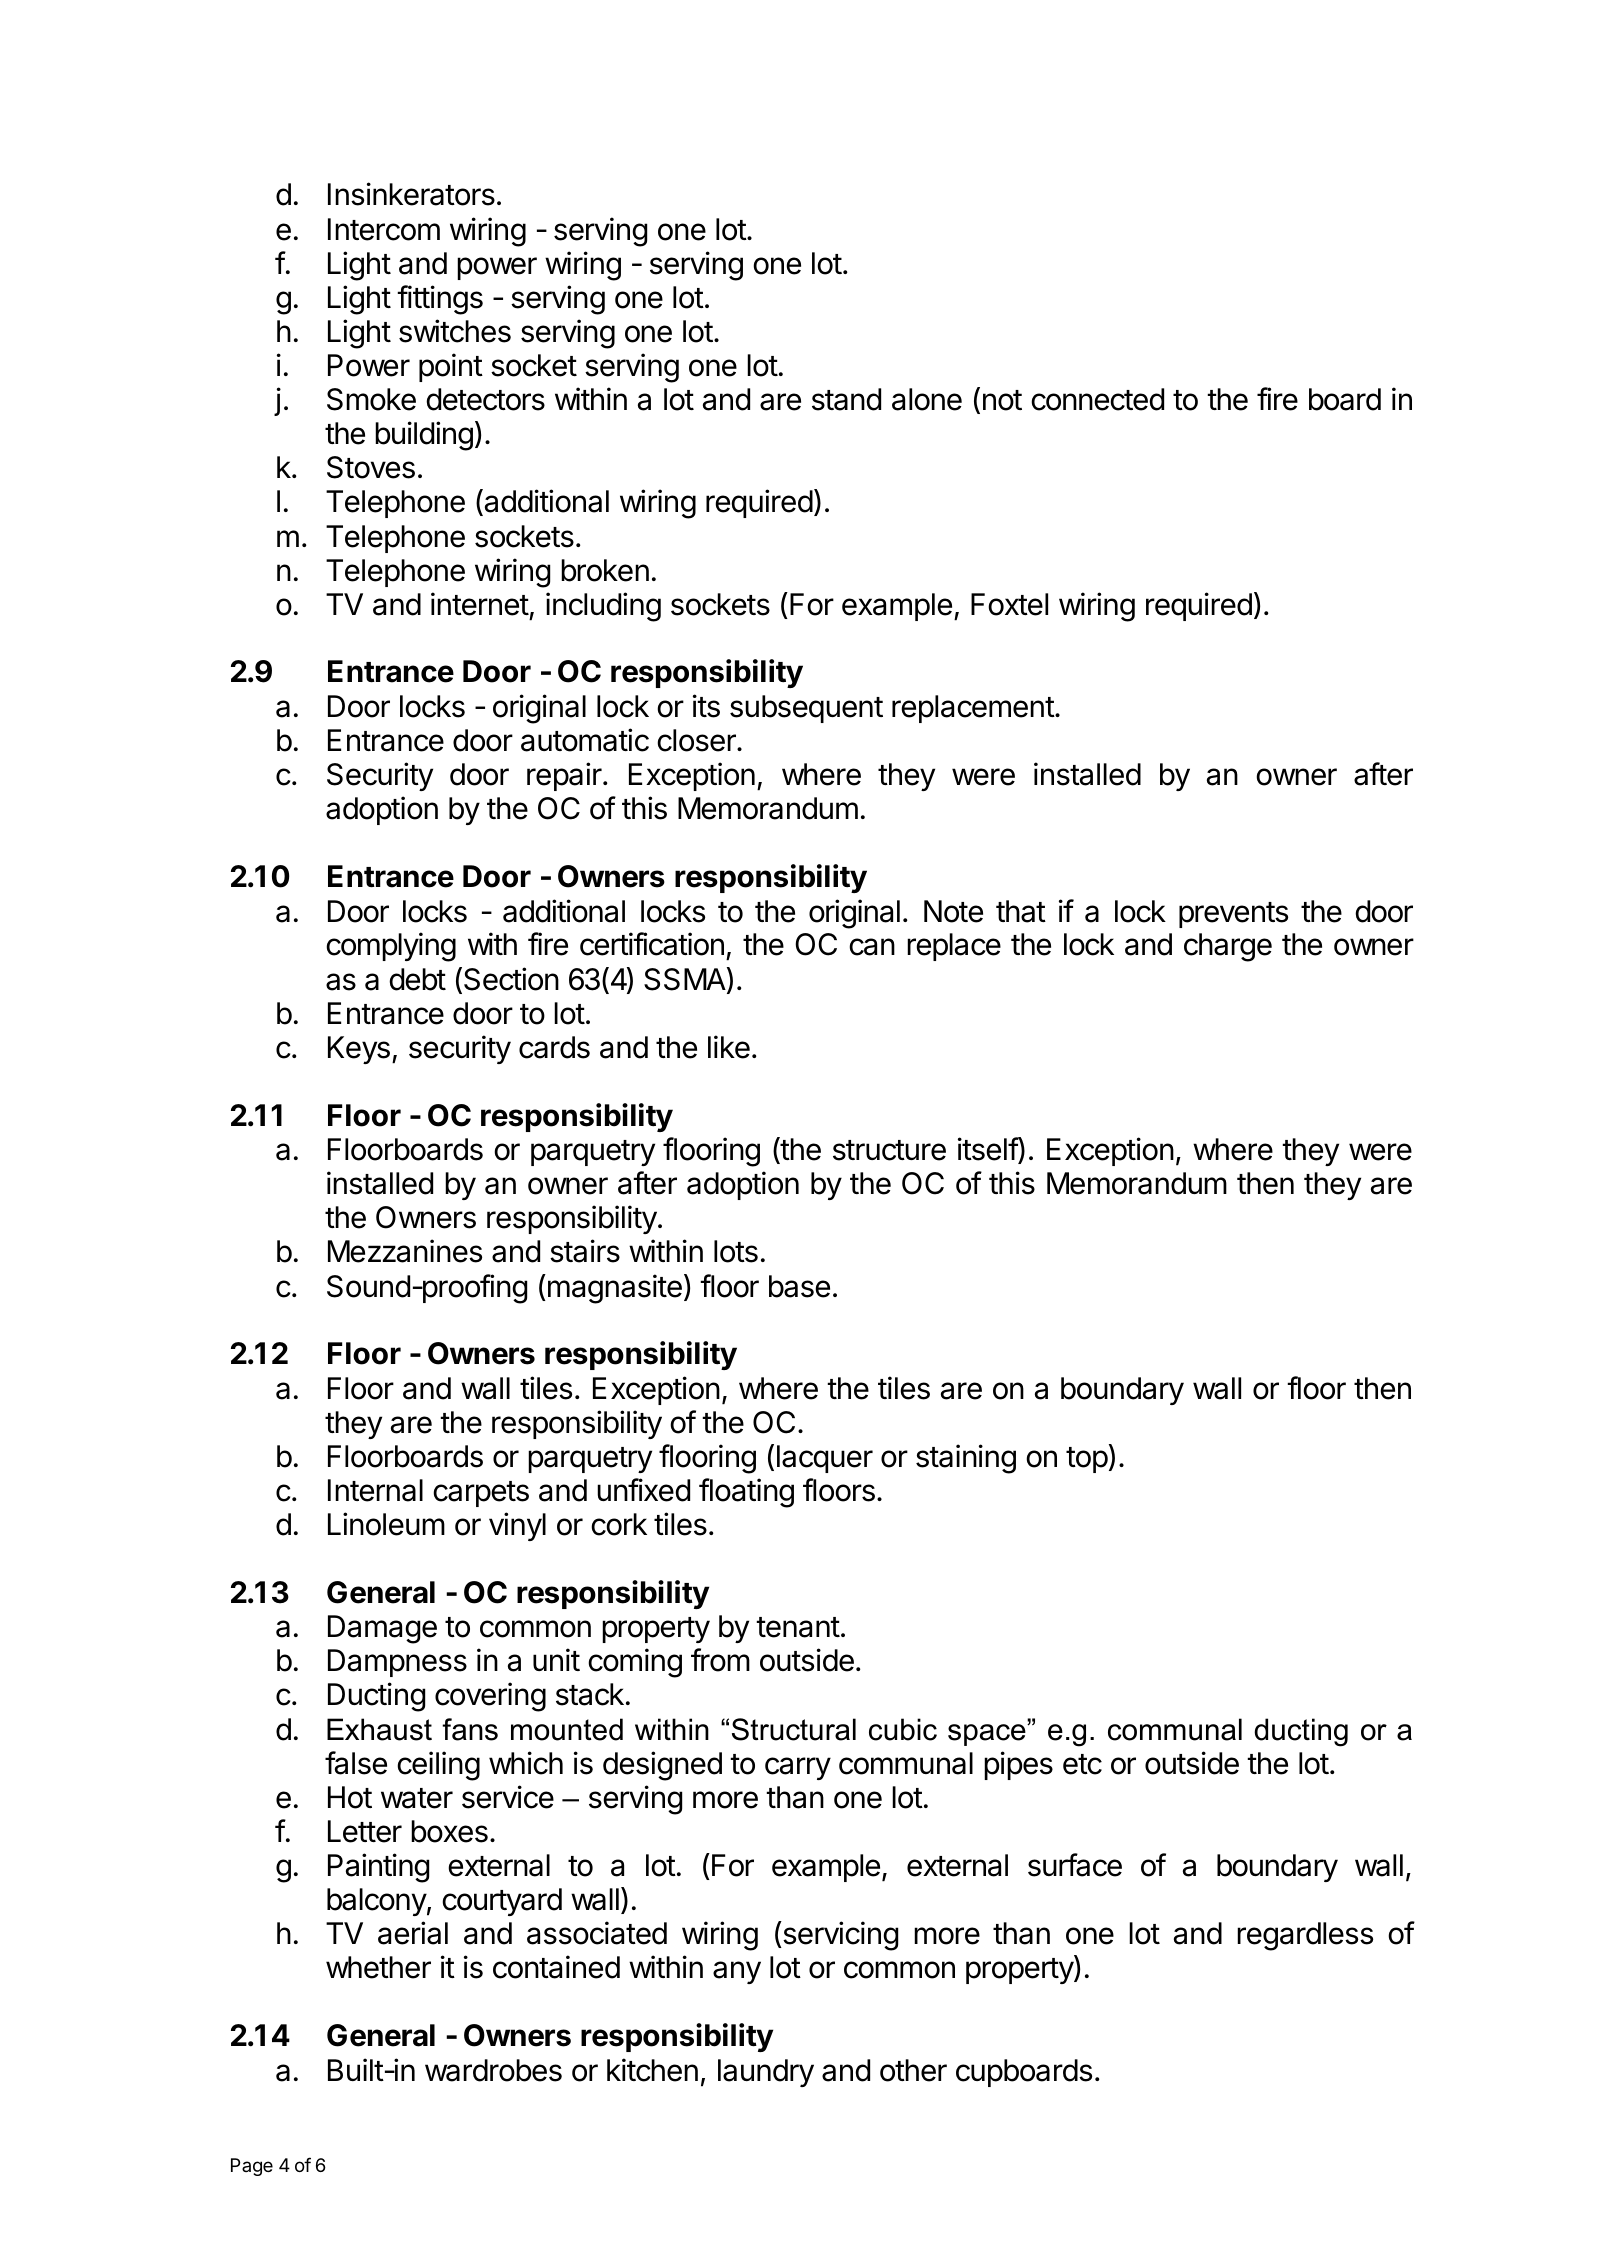 The image size is (1604, 2268). What do you see at coordinates (252, 2167) in the screenshot?
I see `Page` at bounding box center [252, 2167].
